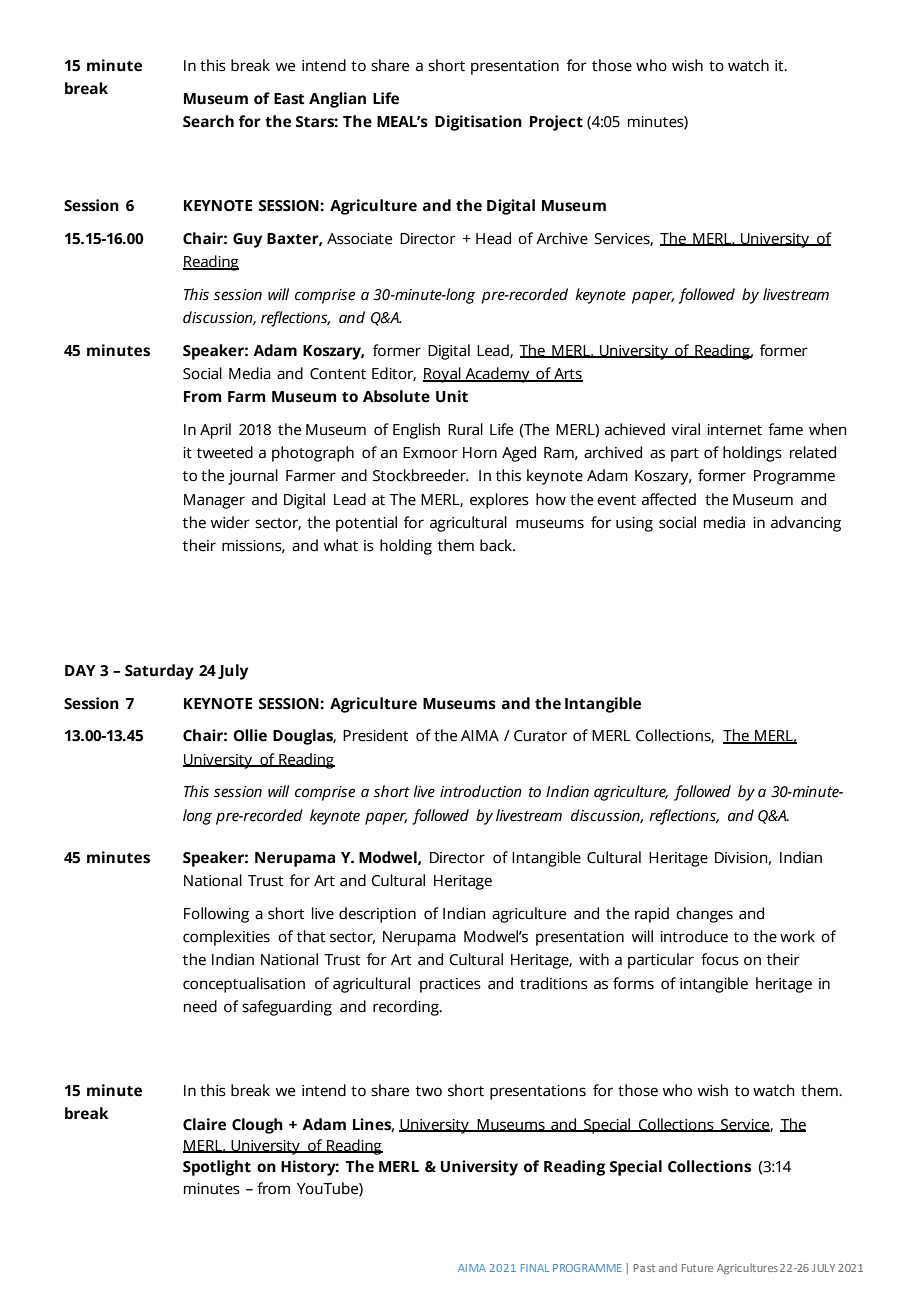 The width and height of the page is (924, 1308). I want to click on FINAL, so click(535, 1268).
